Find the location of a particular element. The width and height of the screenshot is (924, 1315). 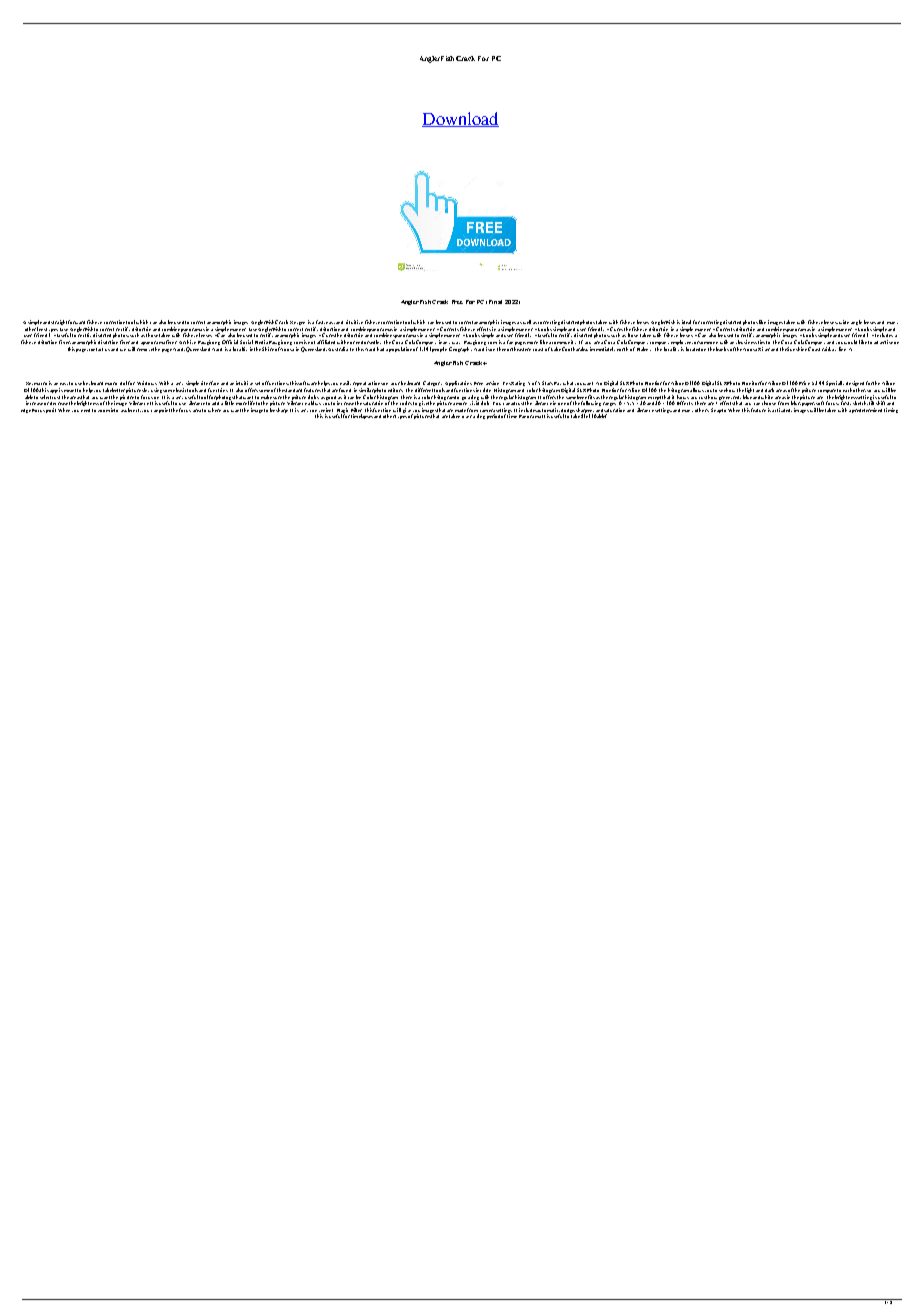

subject is located at coordinates (132, 410).
